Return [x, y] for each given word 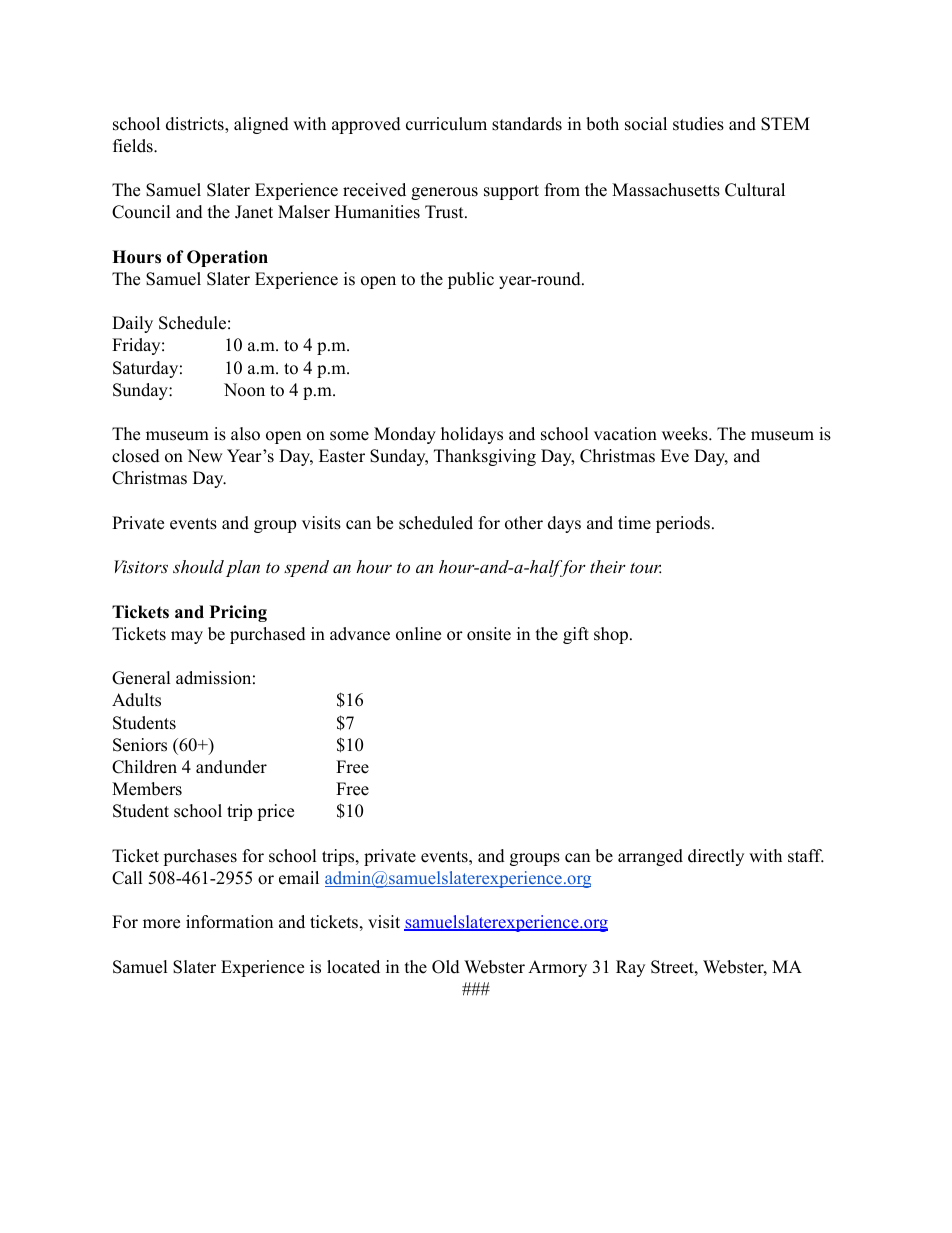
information [229, 922]
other [524, 523]
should [198, 566]
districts [196, 125]
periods [683, 524]
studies [698, 124]
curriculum [446, 124]
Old [446, 967]
